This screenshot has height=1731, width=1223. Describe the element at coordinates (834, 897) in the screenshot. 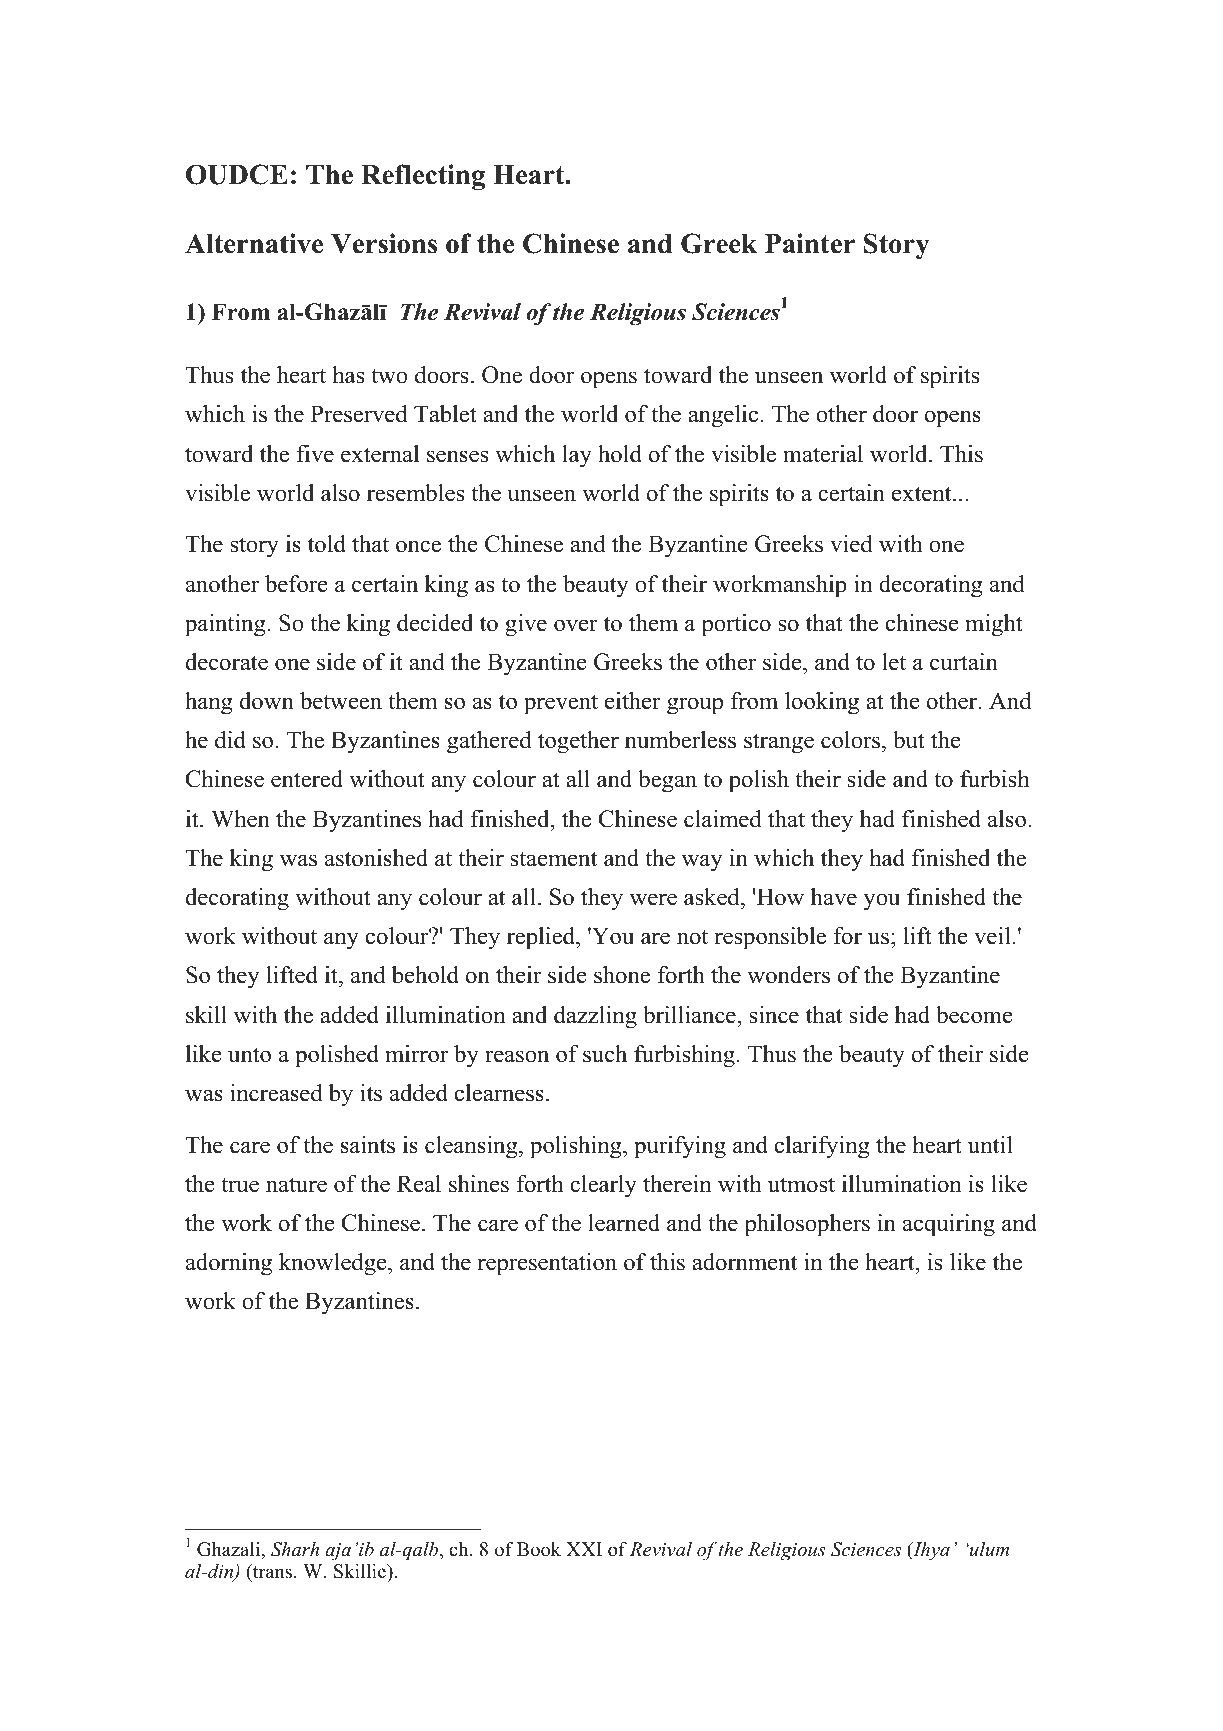

I see `have` at that location.
